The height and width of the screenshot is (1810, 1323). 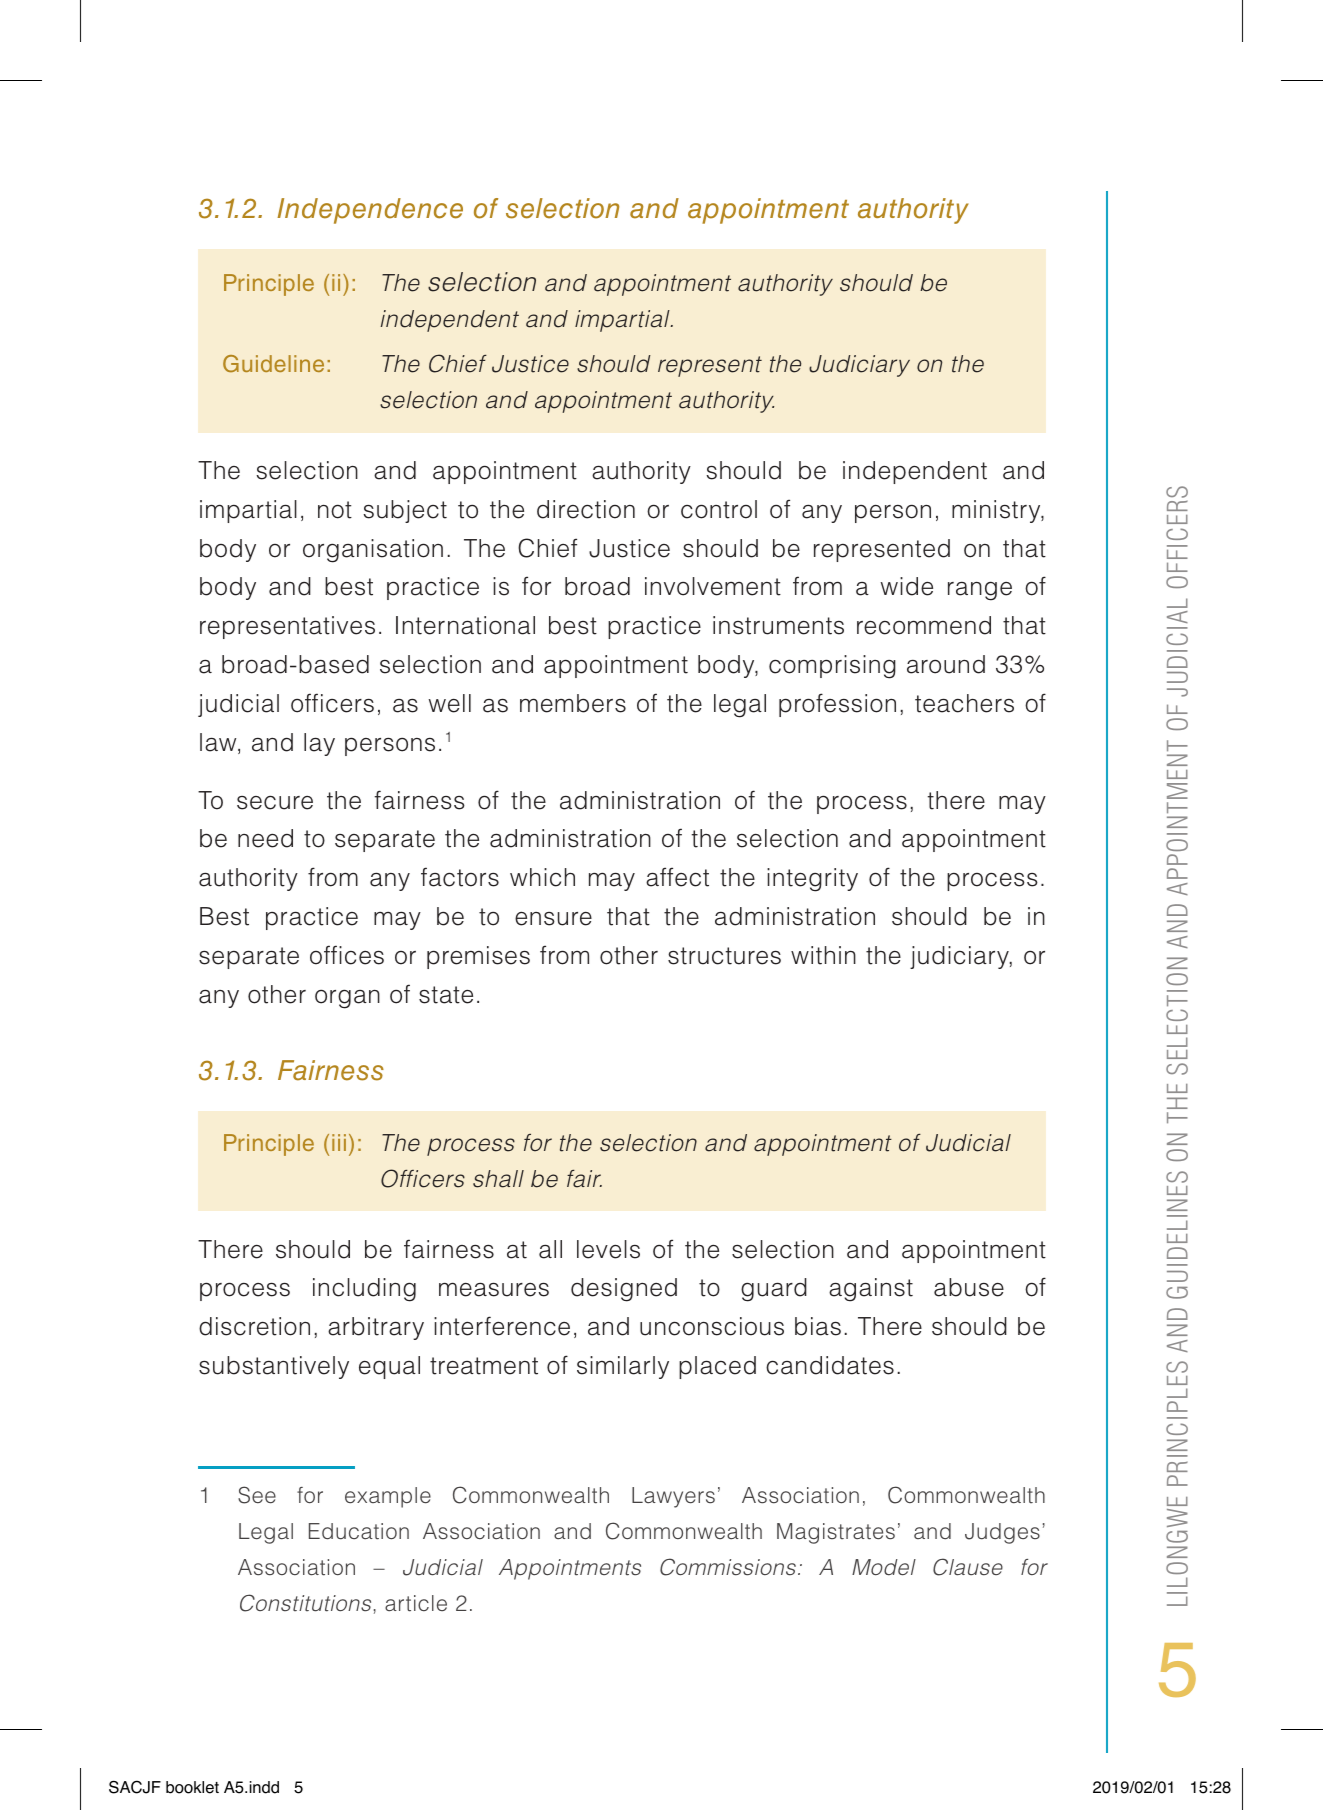 I want to click on offices, so click(x=347, y=955).
